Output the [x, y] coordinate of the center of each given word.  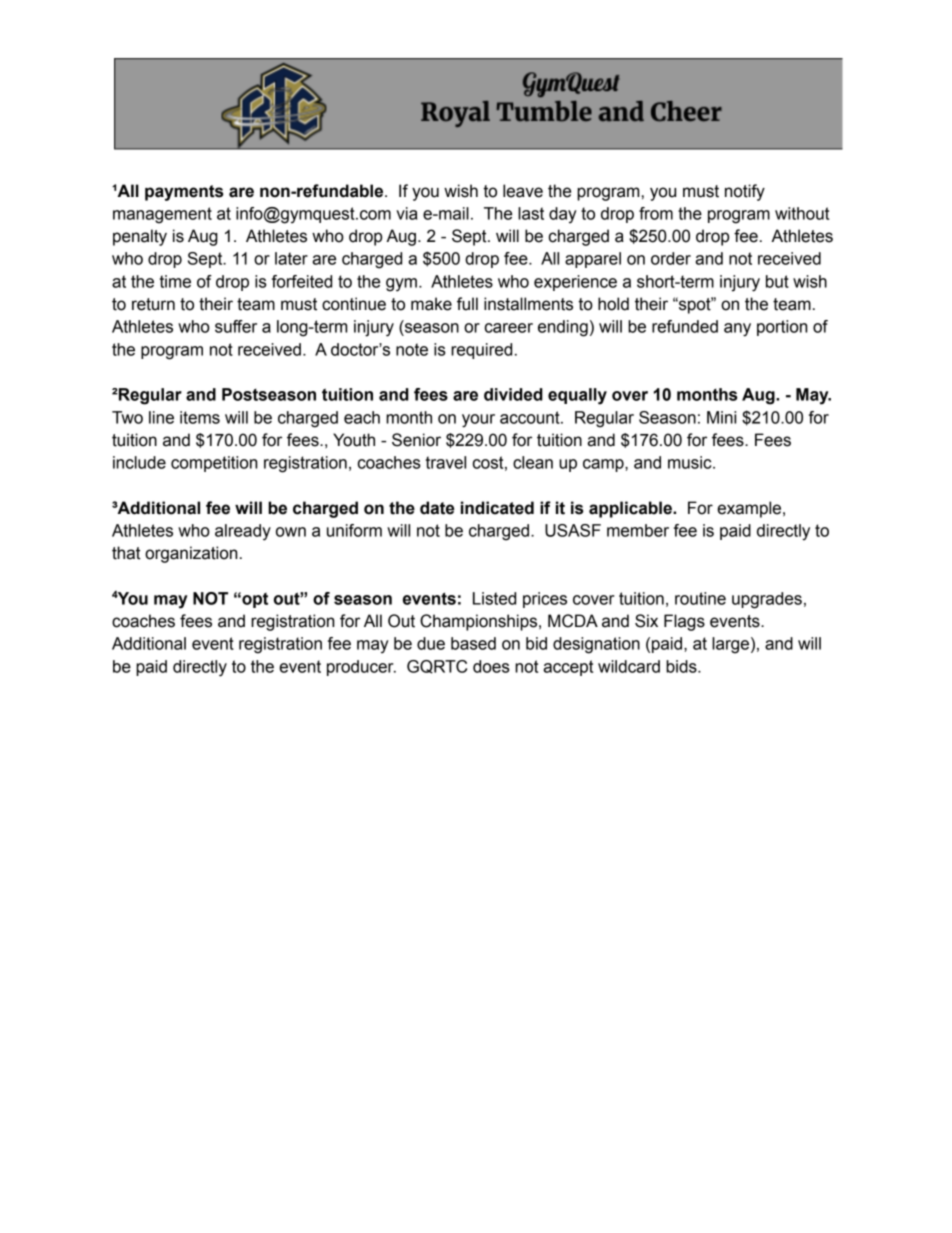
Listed [494, 598]
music [691, 462]
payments [184, 193]
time [175, 281]
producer [361, 668]
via [406, 213]
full [467, 304]
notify [745, 192]
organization [191, 554]
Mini [721, 417]
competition [214, 464]
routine [700, 598]
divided [513, 394]
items [200, 417]
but [777, 281]
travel [446, 462]
